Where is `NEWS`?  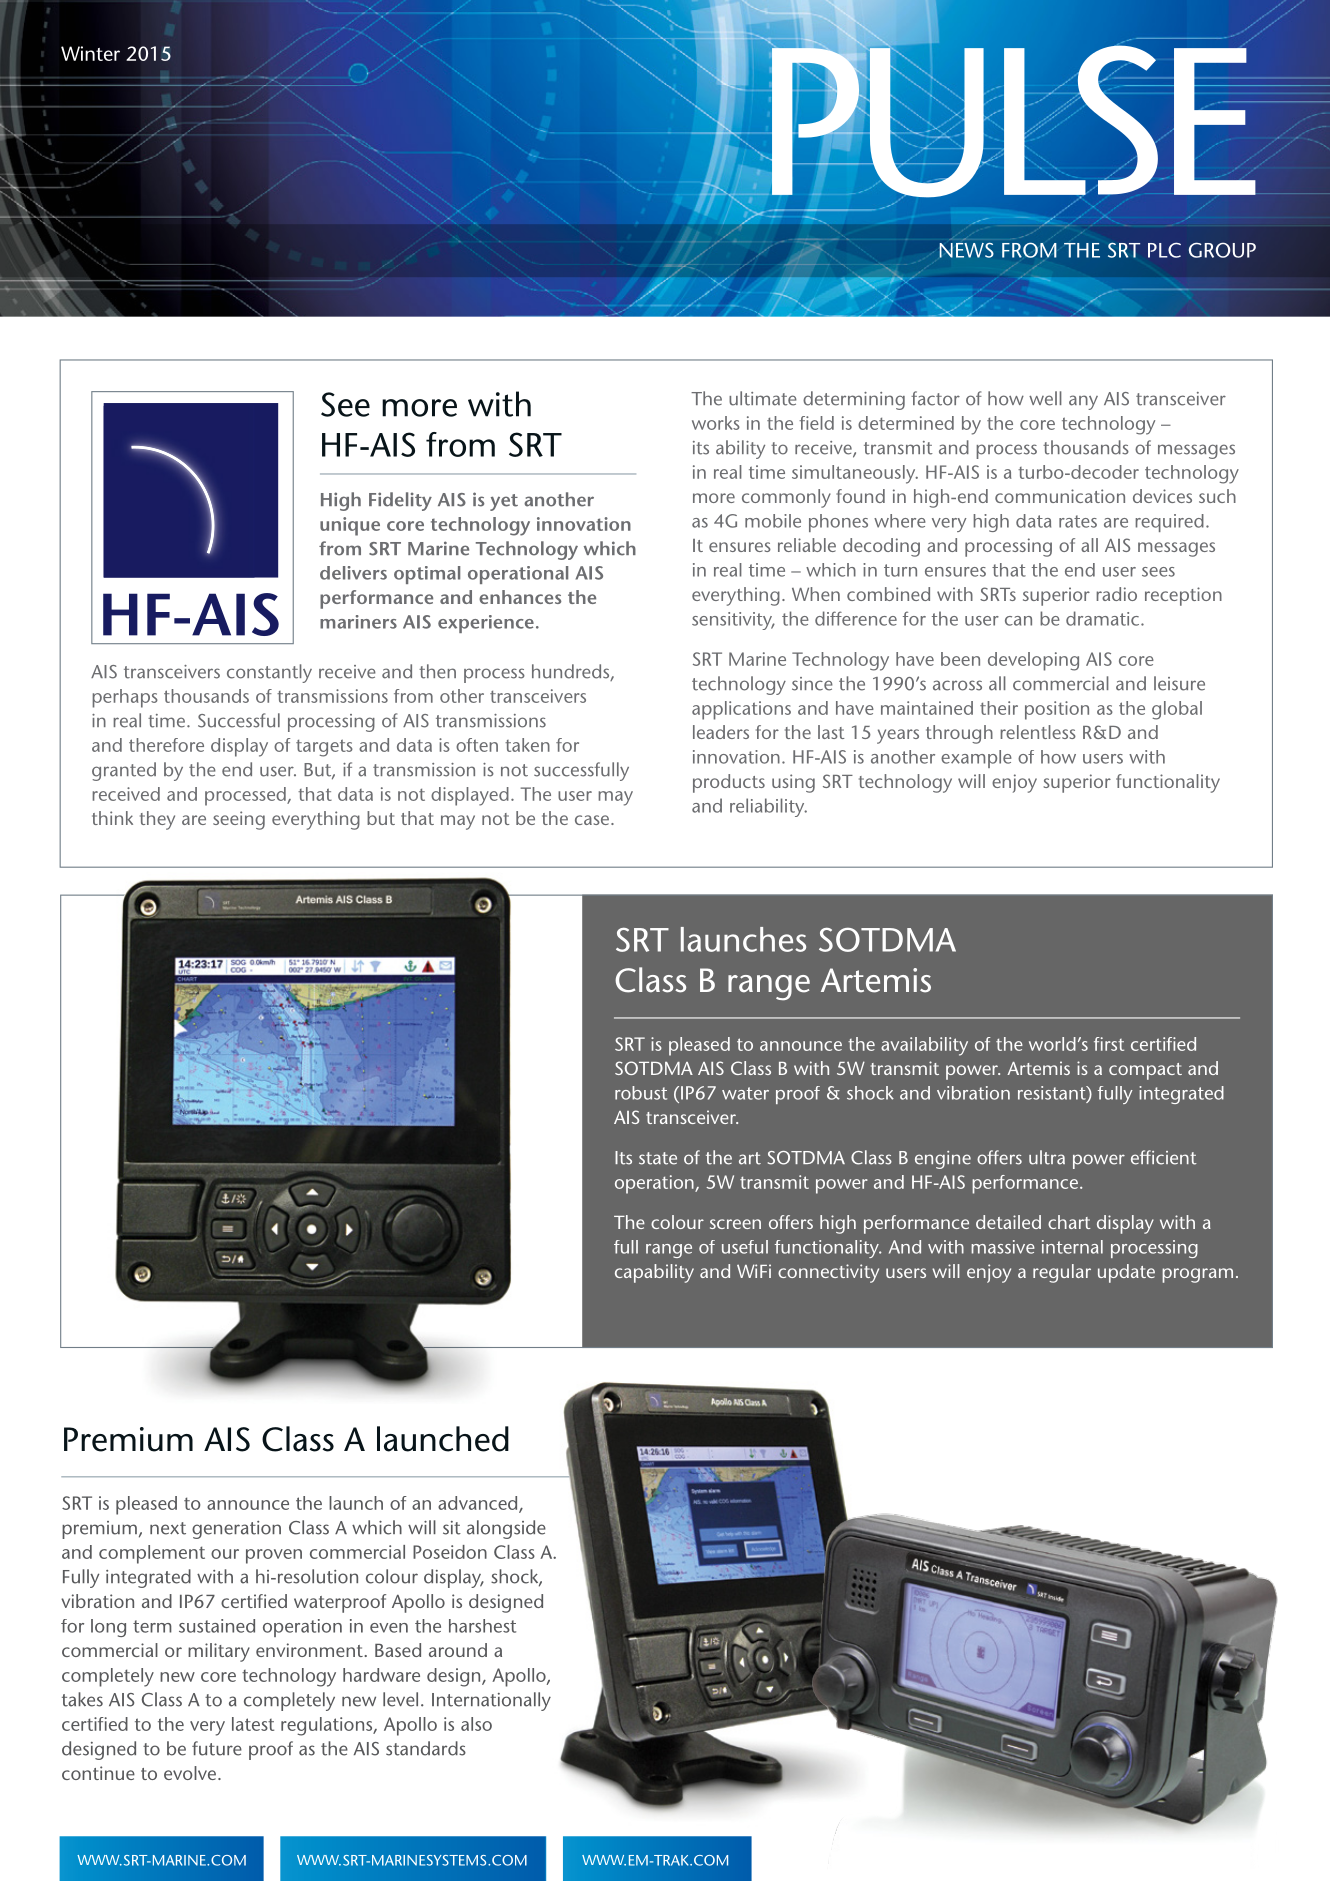
NEWS is located at coordinates (967, 250).
